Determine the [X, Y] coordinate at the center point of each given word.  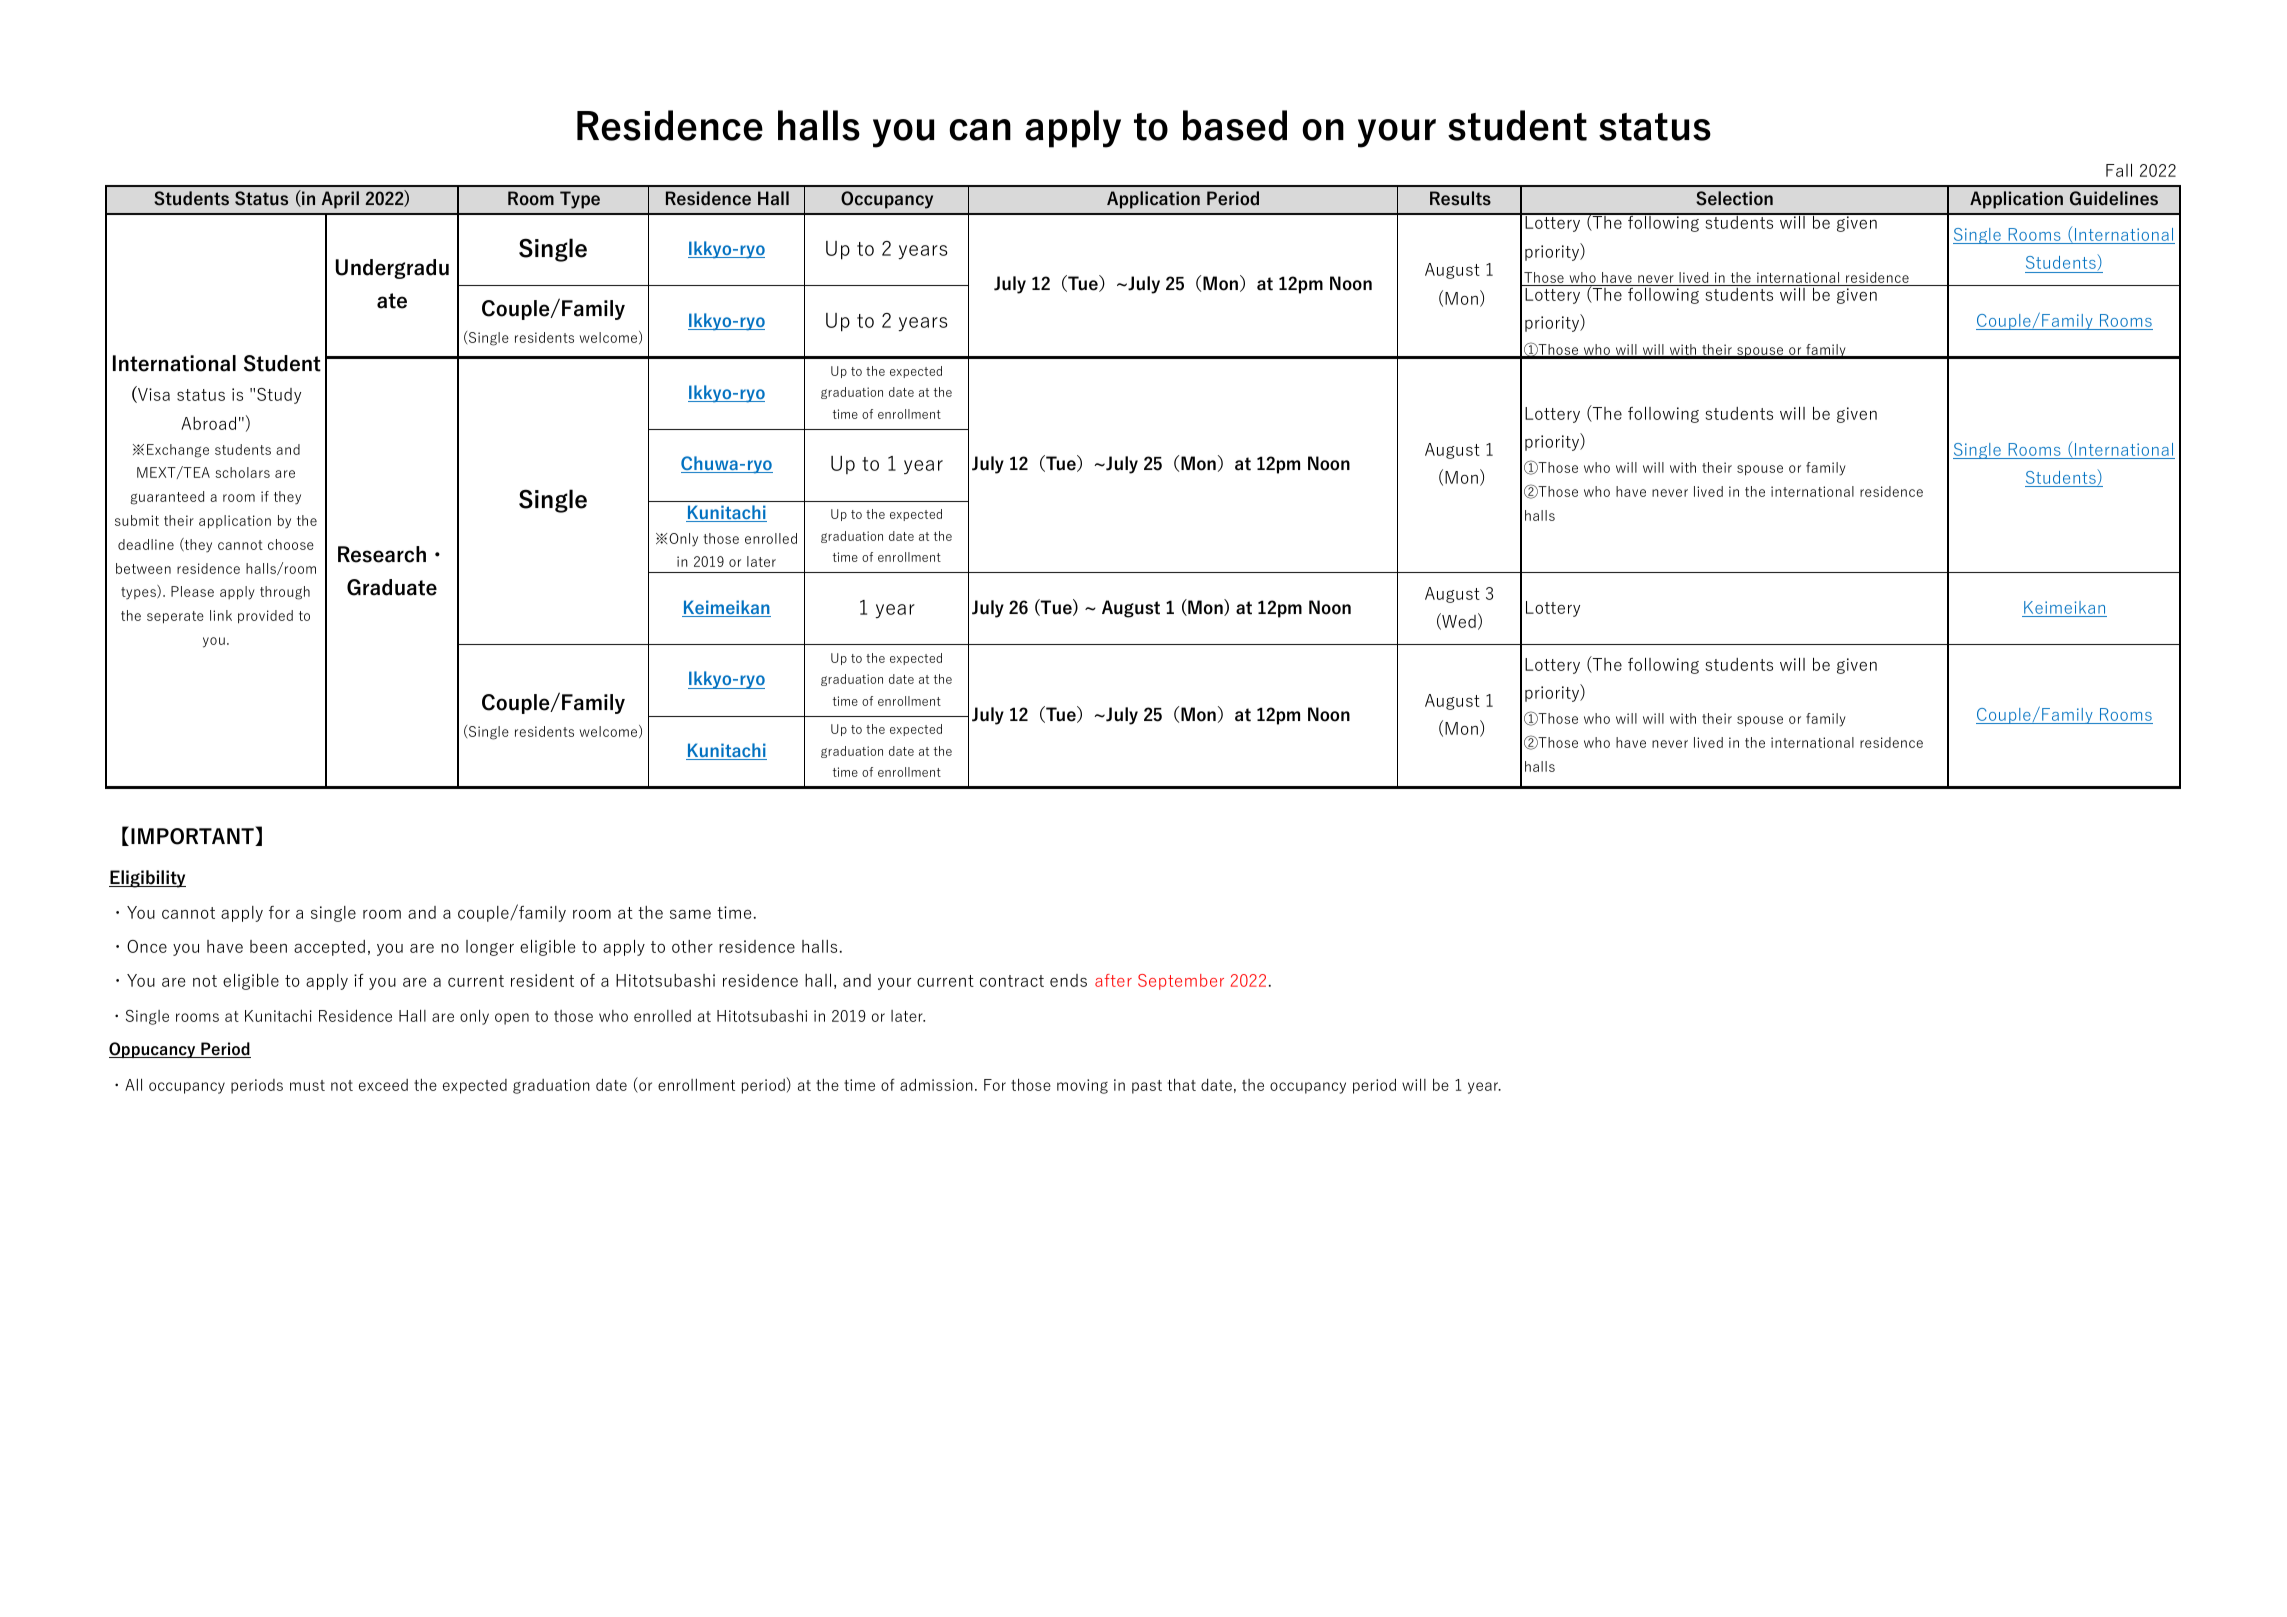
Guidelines [2114, 198]
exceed [383, 1085]
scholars [242, 472]
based [1235, 125]
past [1147, 1087]
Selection [1734, 198]
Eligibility [147, 879]
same [690, 914]
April [340, 200]
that [1182, 1084]
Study [279, 396]
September [1181, 982]
